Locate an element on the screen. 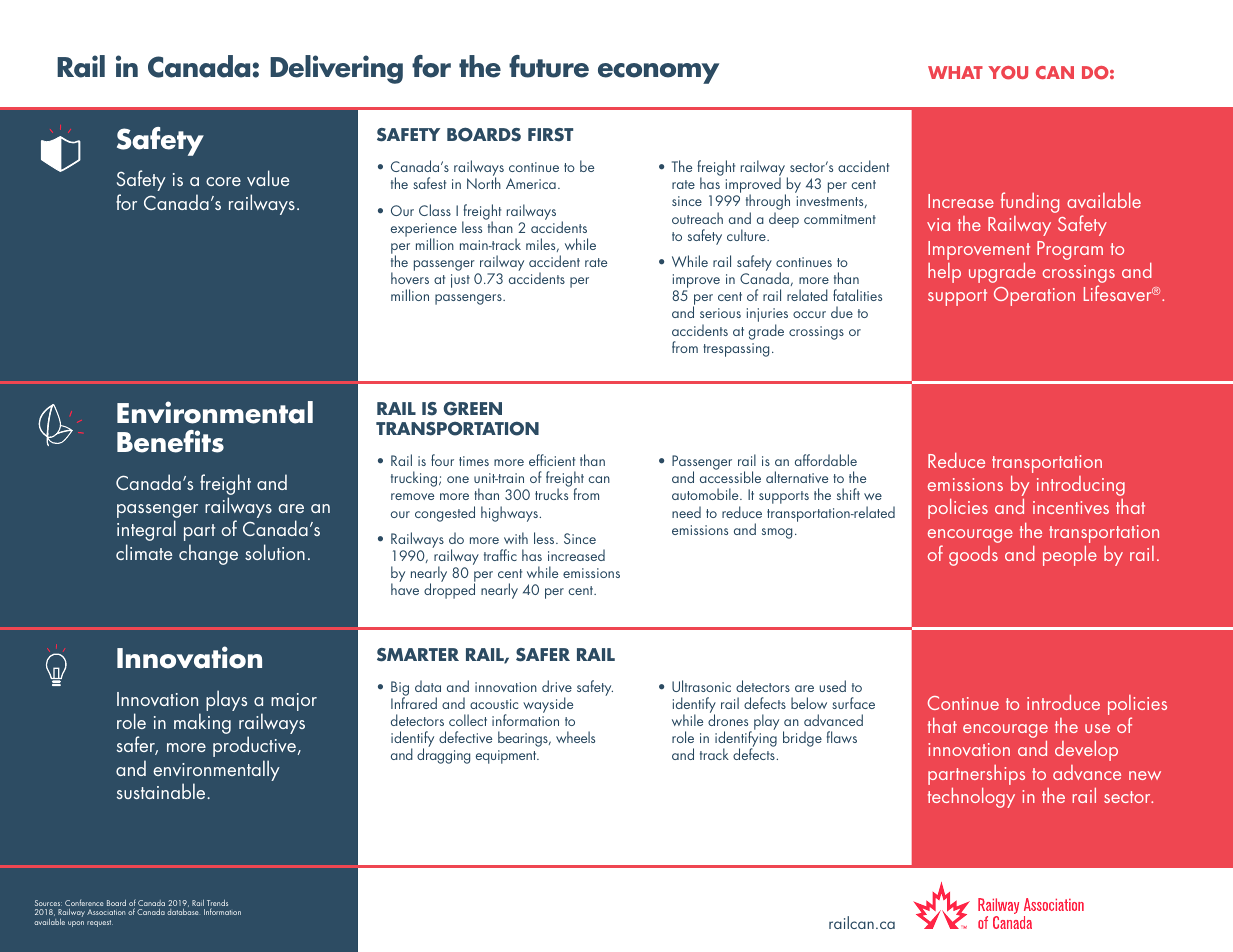 This screenshot has width=1233, height=952. economy is located at coordinates (658, 73).
